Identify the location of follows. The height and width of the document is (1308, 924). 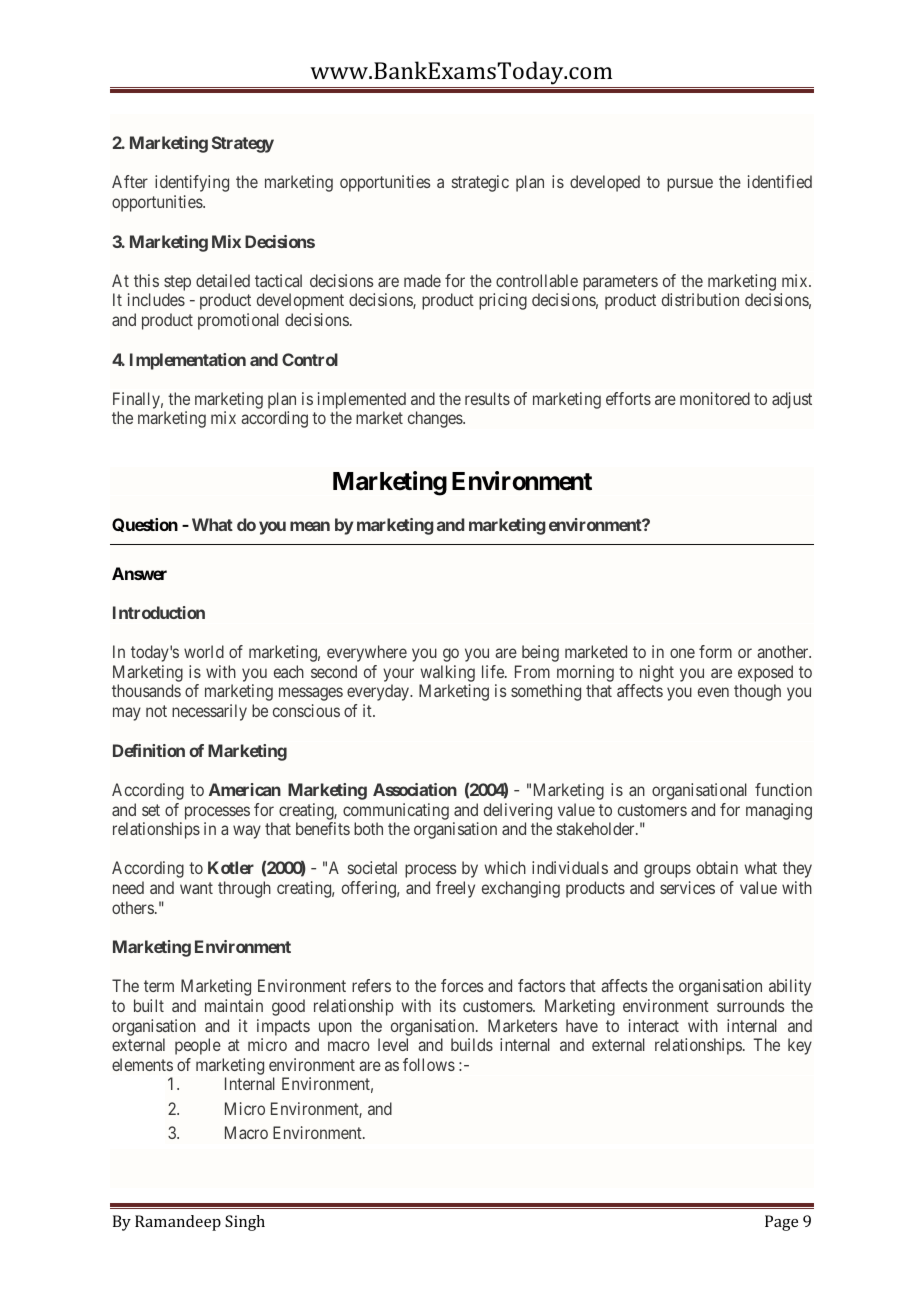
(429, 1064).
